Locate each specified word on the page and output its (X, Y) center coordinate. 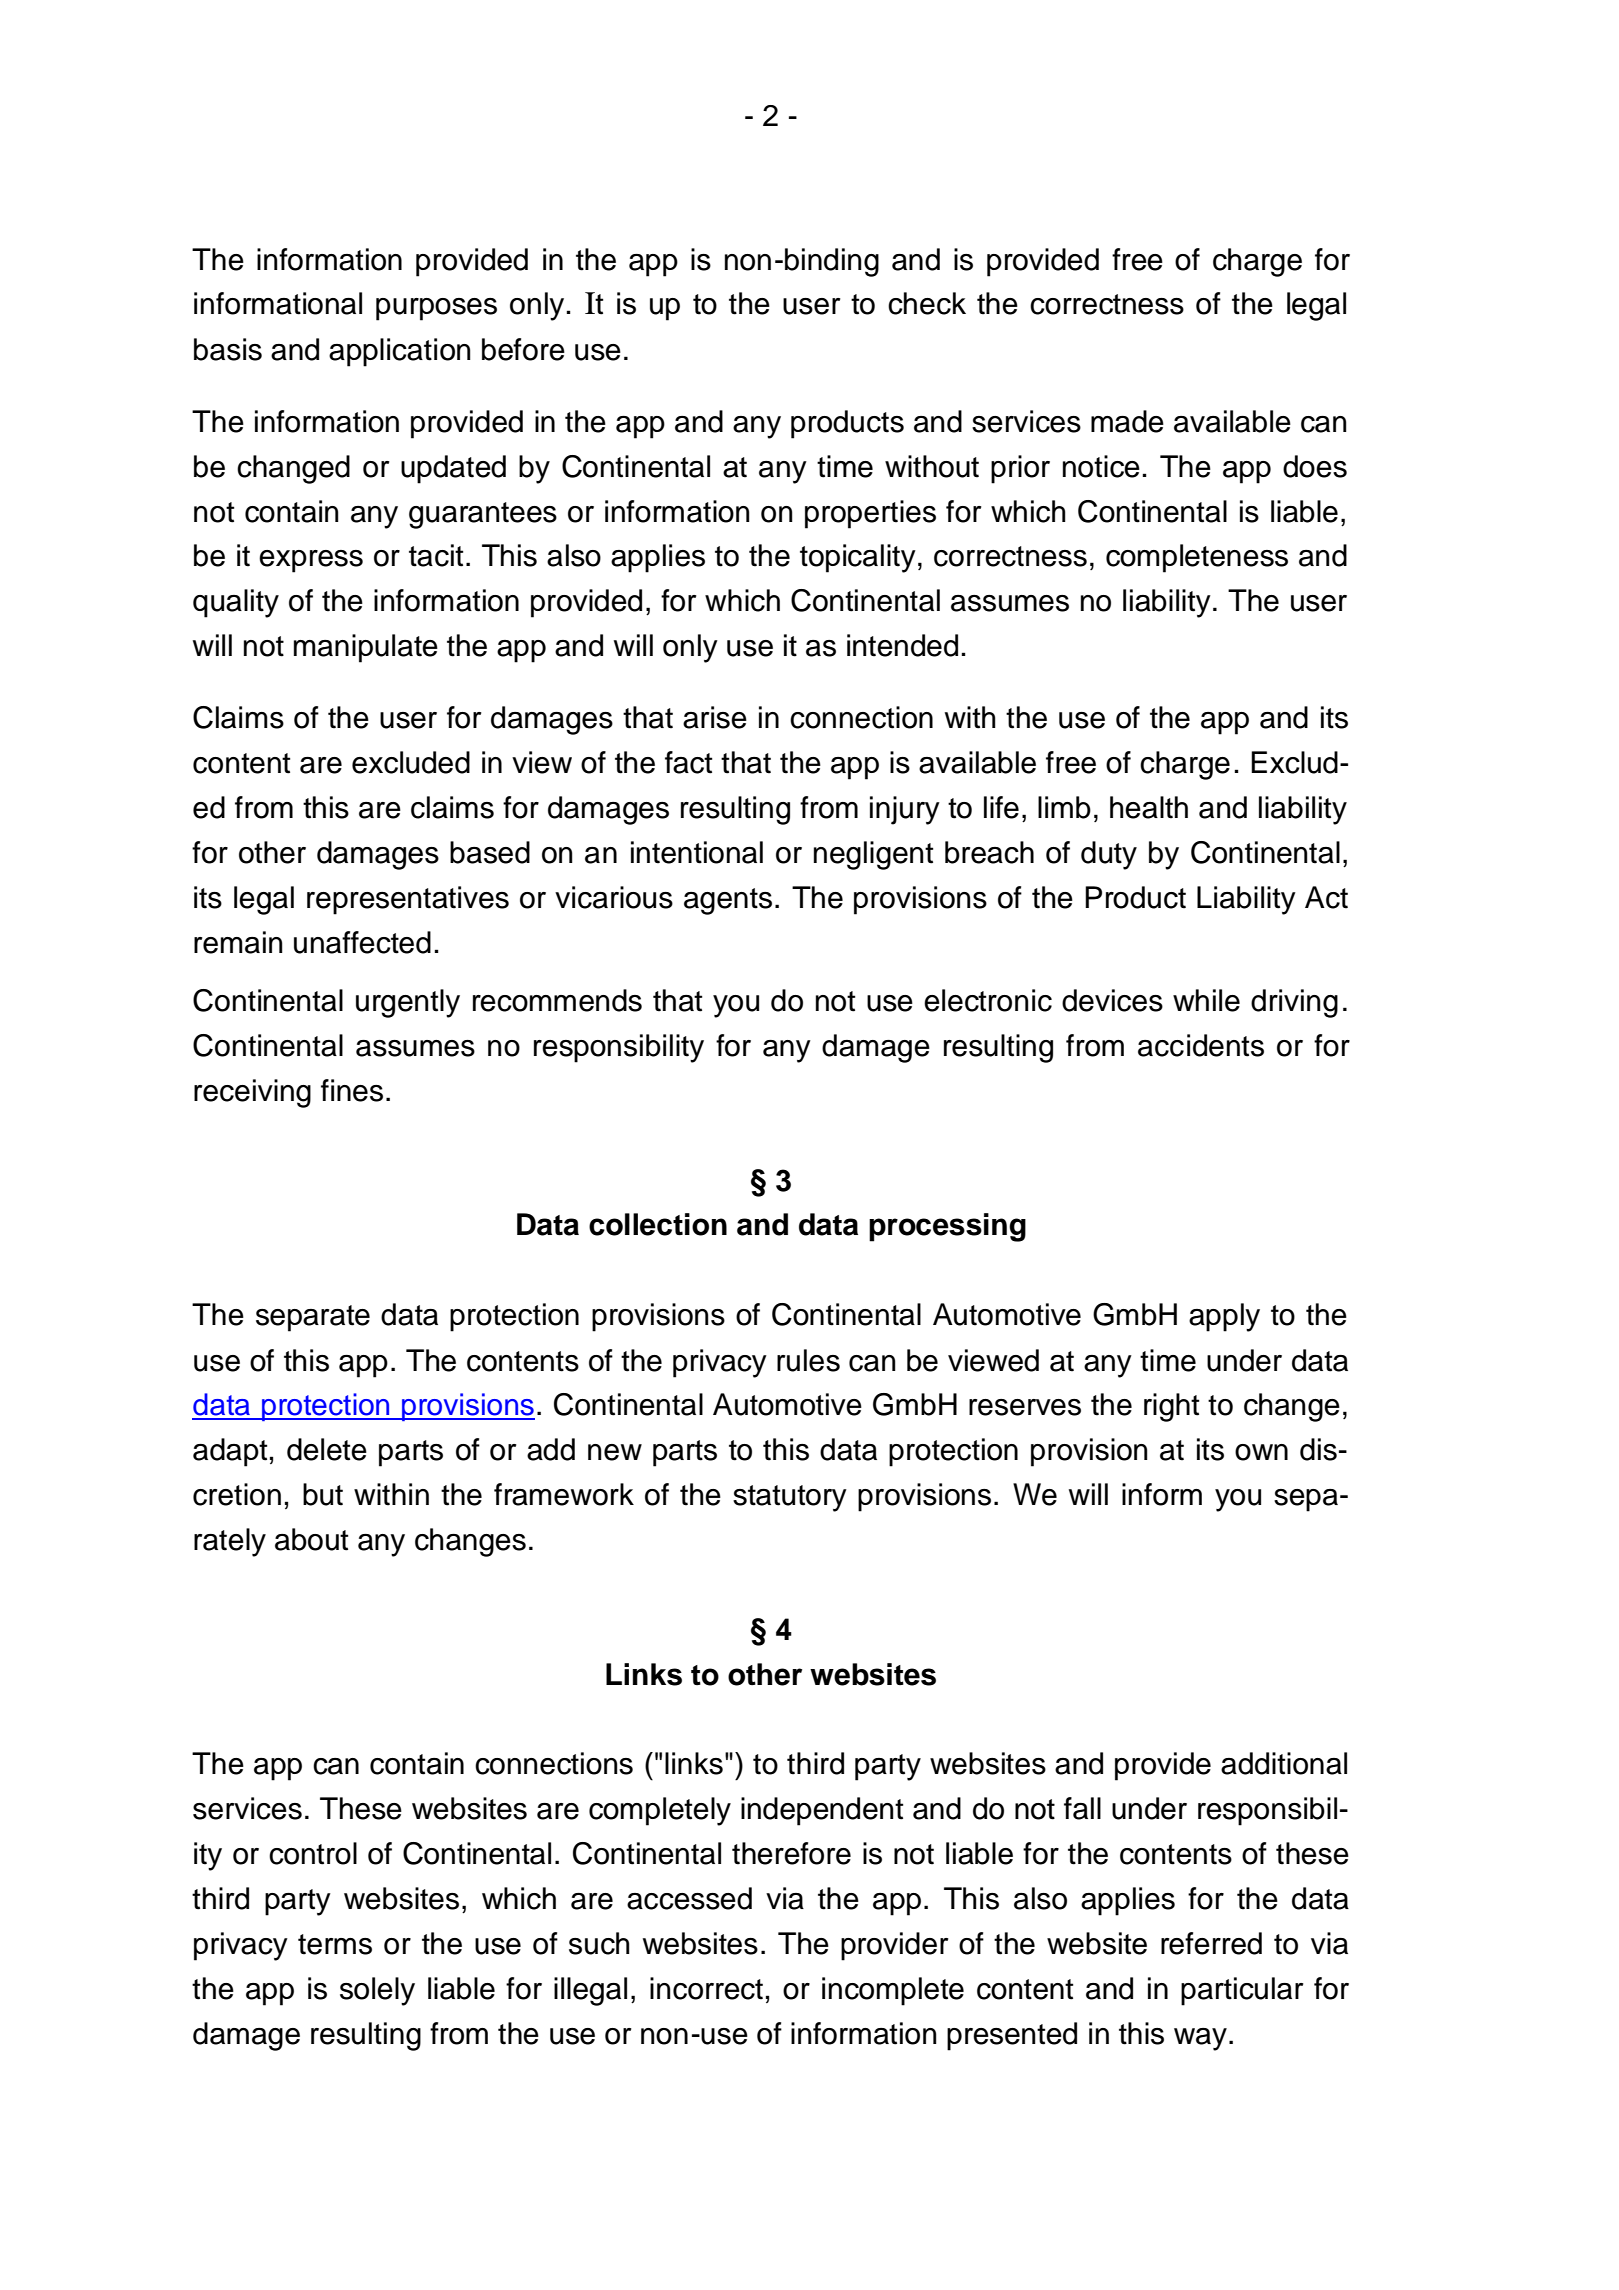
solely (377, 1991)
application (399, 352)
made (1127, 421)
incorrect (706, 1988)
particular (1242, 1991)
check (927, 303)
